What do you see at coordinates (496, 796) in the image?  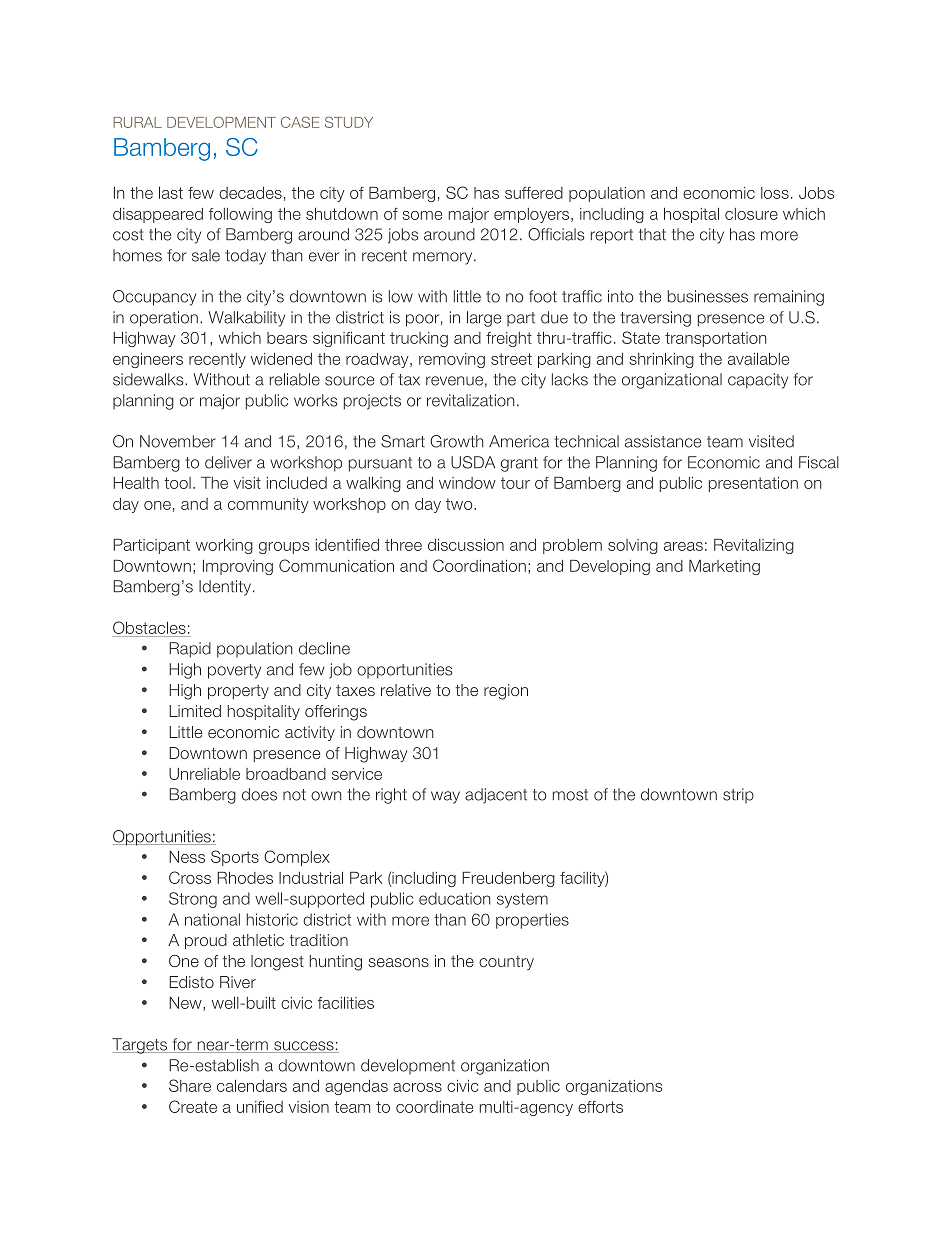 I see `adjacent` at bounding box center [496, 796].
